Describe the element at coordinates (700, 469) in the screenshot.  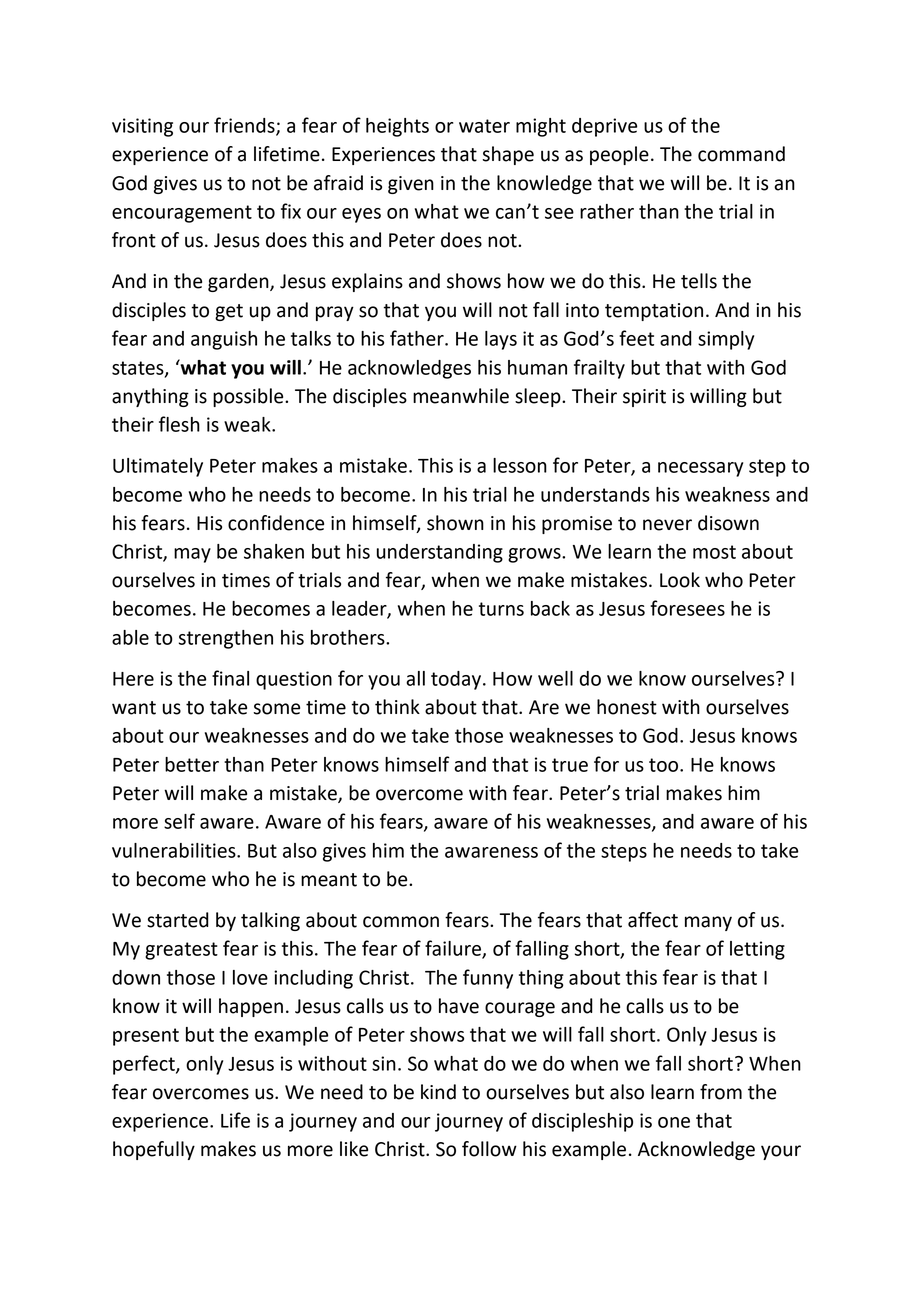
I see `necessary` at that location.
